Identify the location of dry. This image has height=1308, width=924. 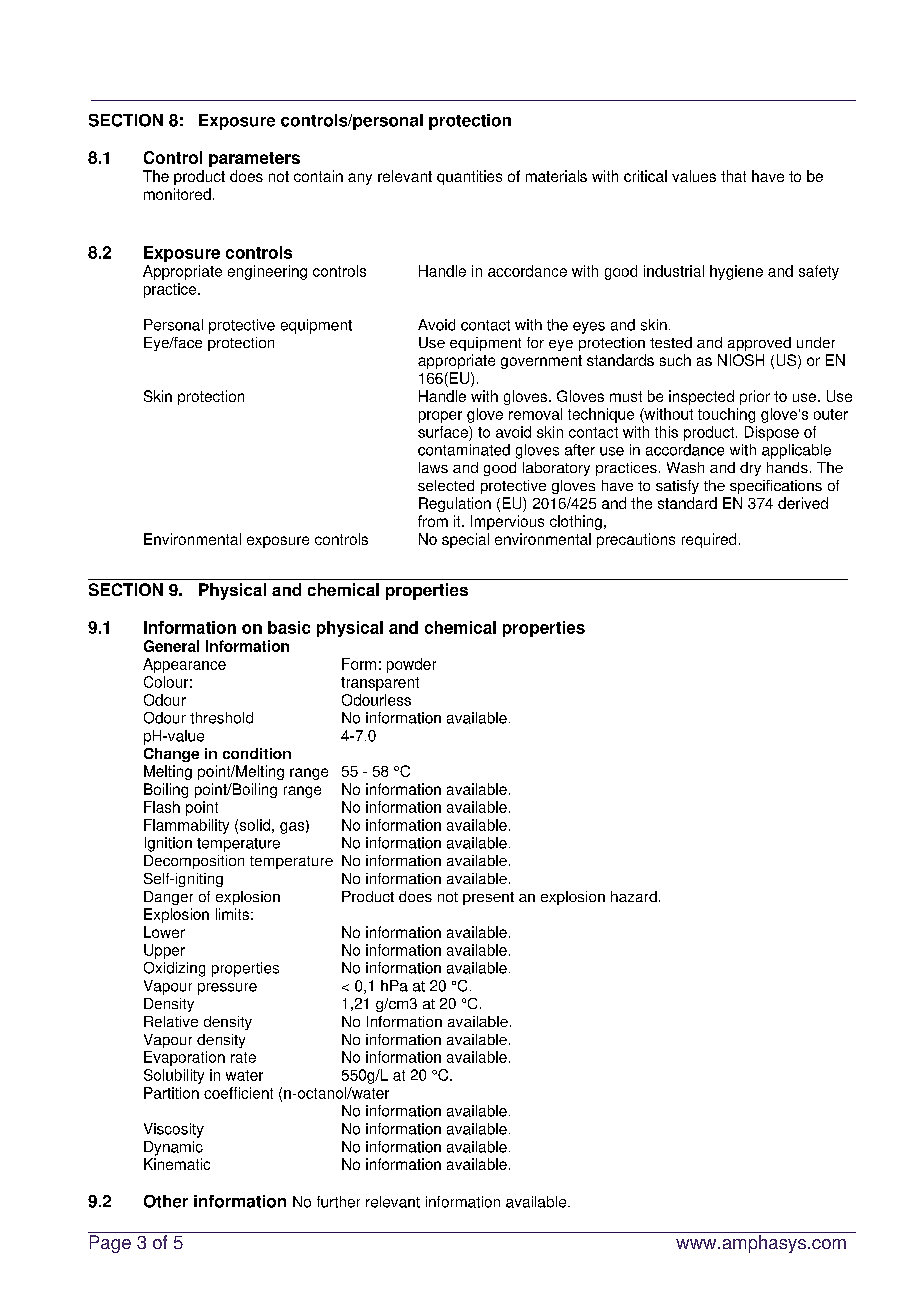
(750, 469).
